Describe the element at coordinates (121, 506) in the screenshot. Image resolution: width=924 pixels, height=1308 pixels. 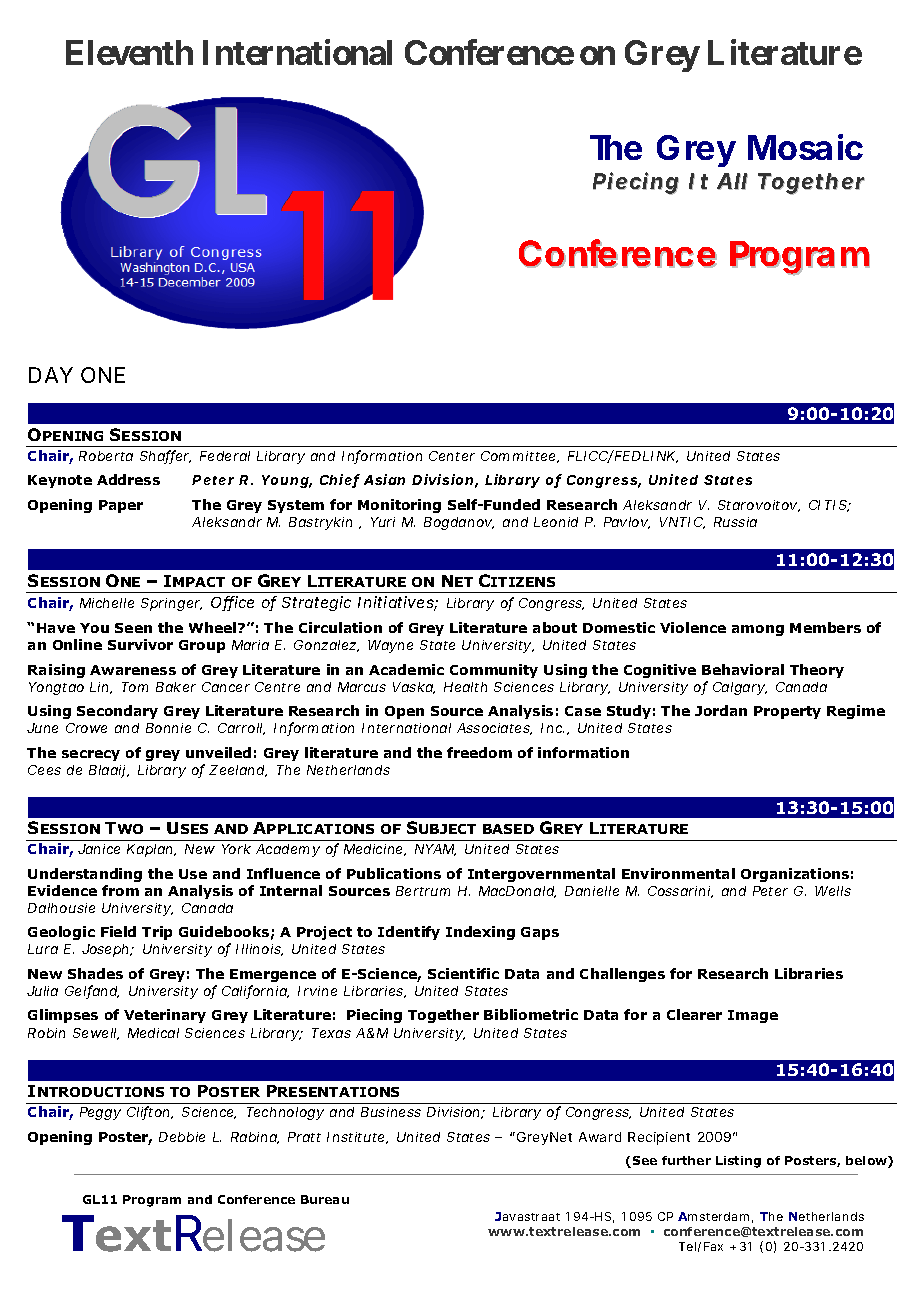
I see `Paper` at that location.
